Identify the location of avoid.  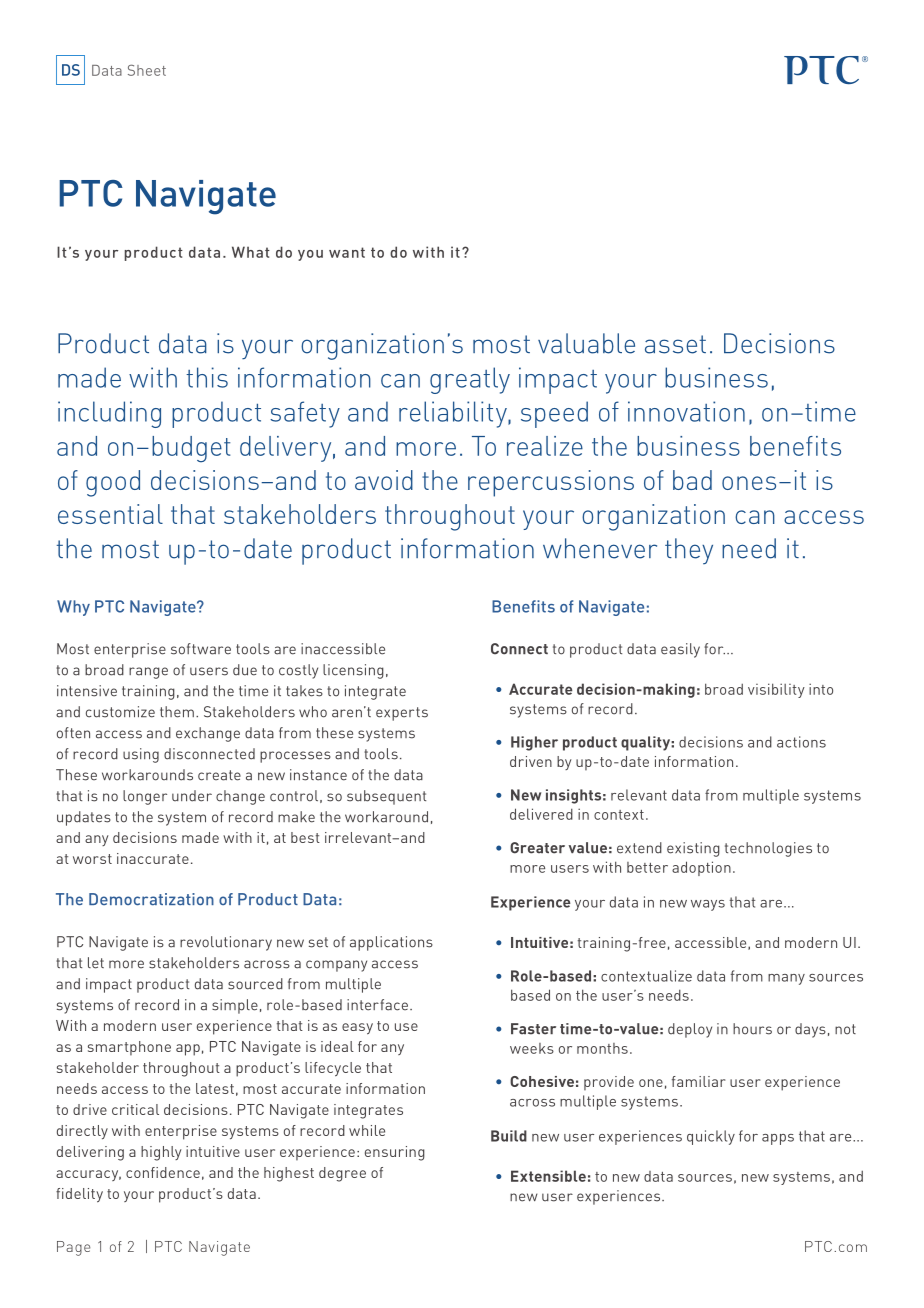
(384, 480).
